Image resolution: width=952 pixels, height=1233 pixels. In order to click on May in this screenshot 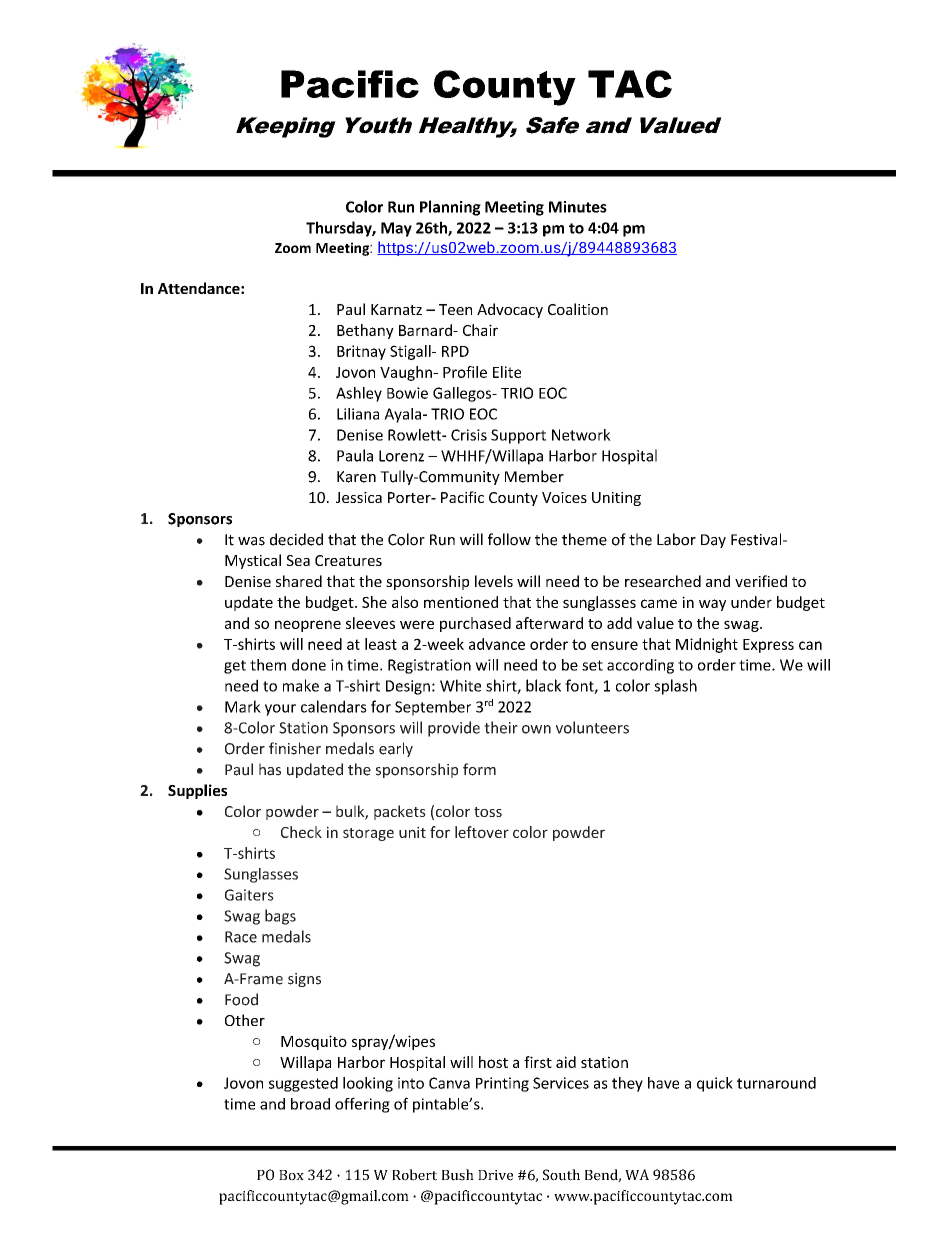, I will do `click(396, 229)`.
